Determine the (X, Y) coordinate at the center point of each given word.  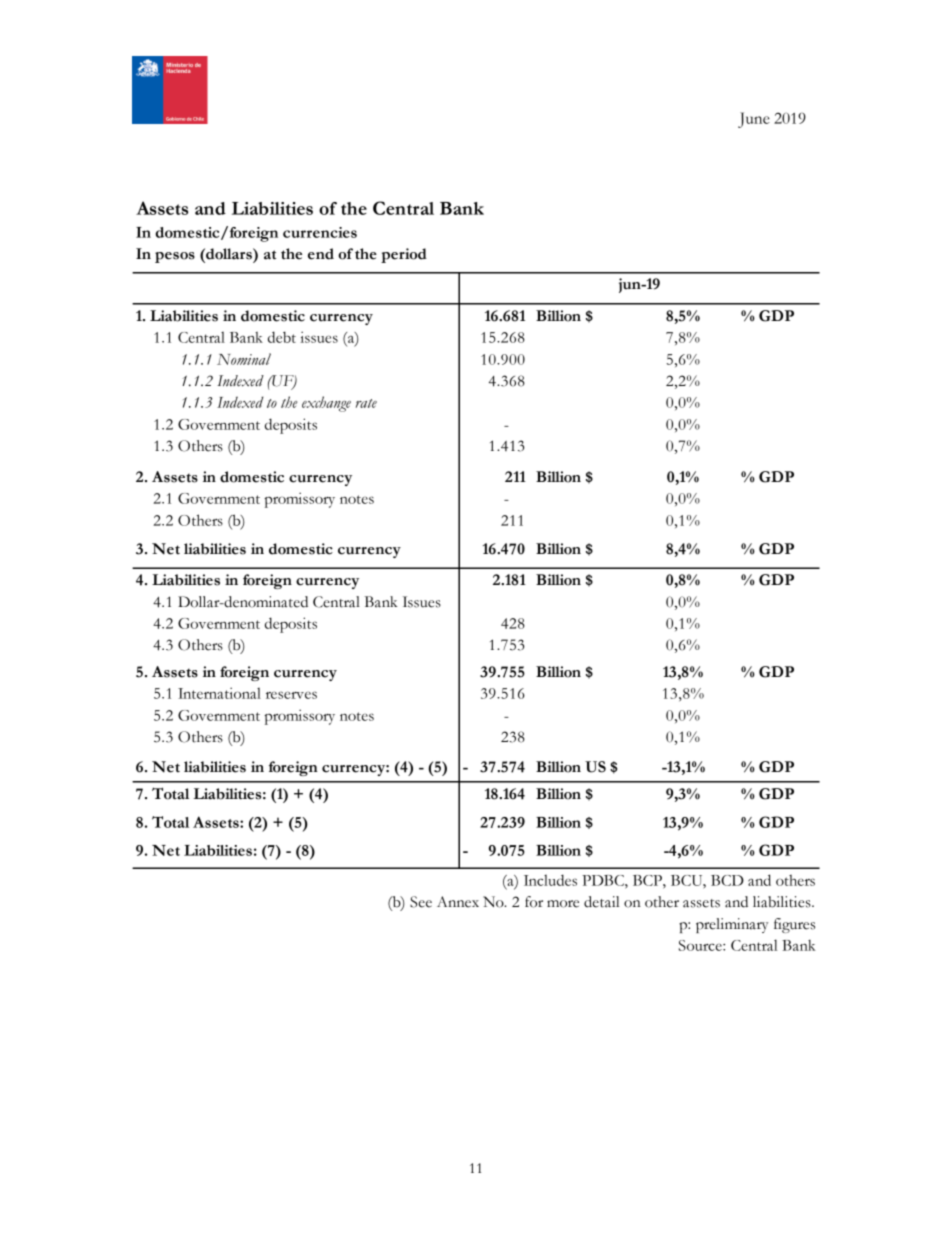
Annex (458, 902)
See (421, 902)
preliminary (732, 925)
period (404, 255)
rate (366, 403)
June (754, 120)
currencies (320, 232)
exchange (326, 404)
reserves (291, 695)
